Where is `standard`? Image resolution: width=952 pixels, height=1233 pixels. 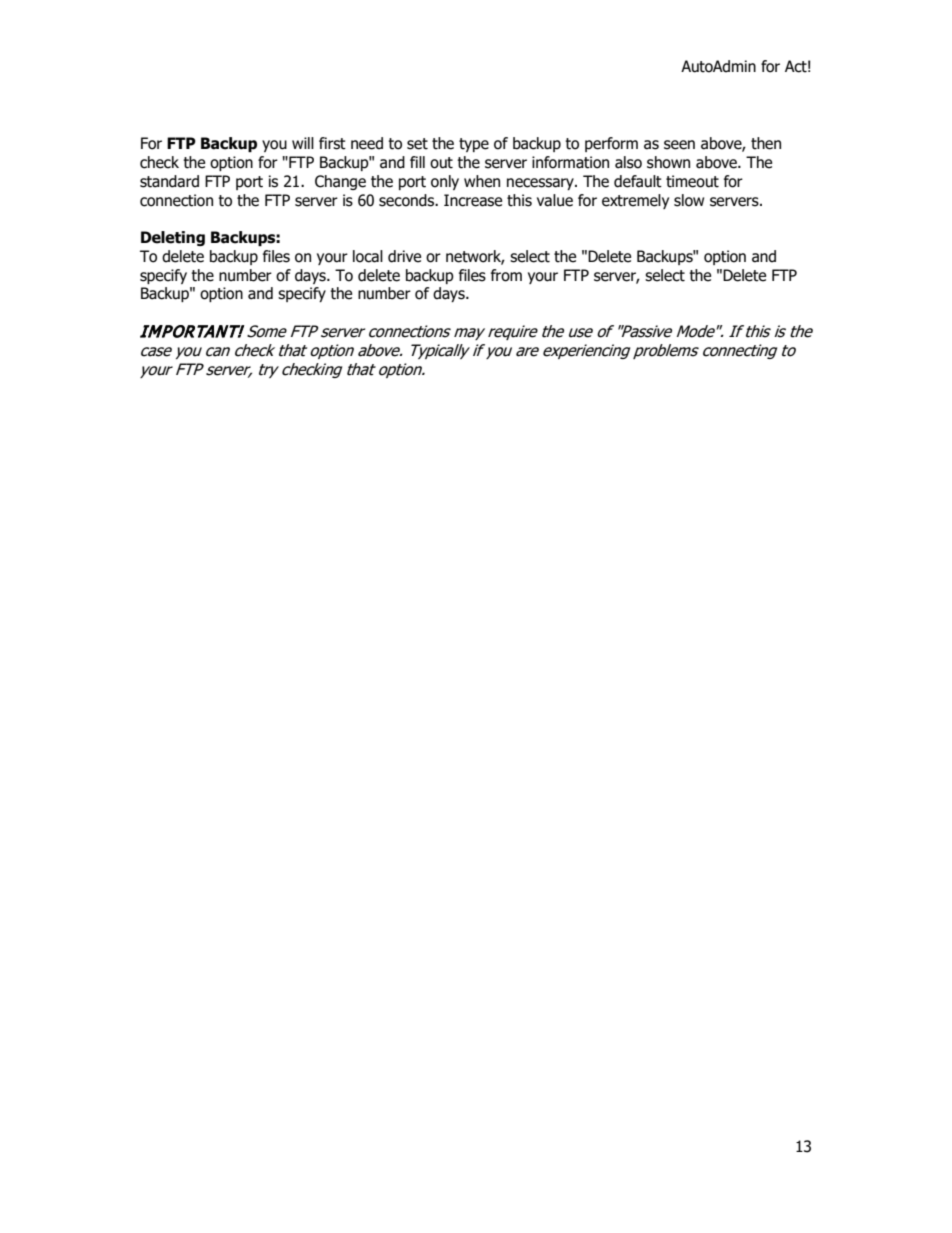
standard is located at coordinates (169, 181).
